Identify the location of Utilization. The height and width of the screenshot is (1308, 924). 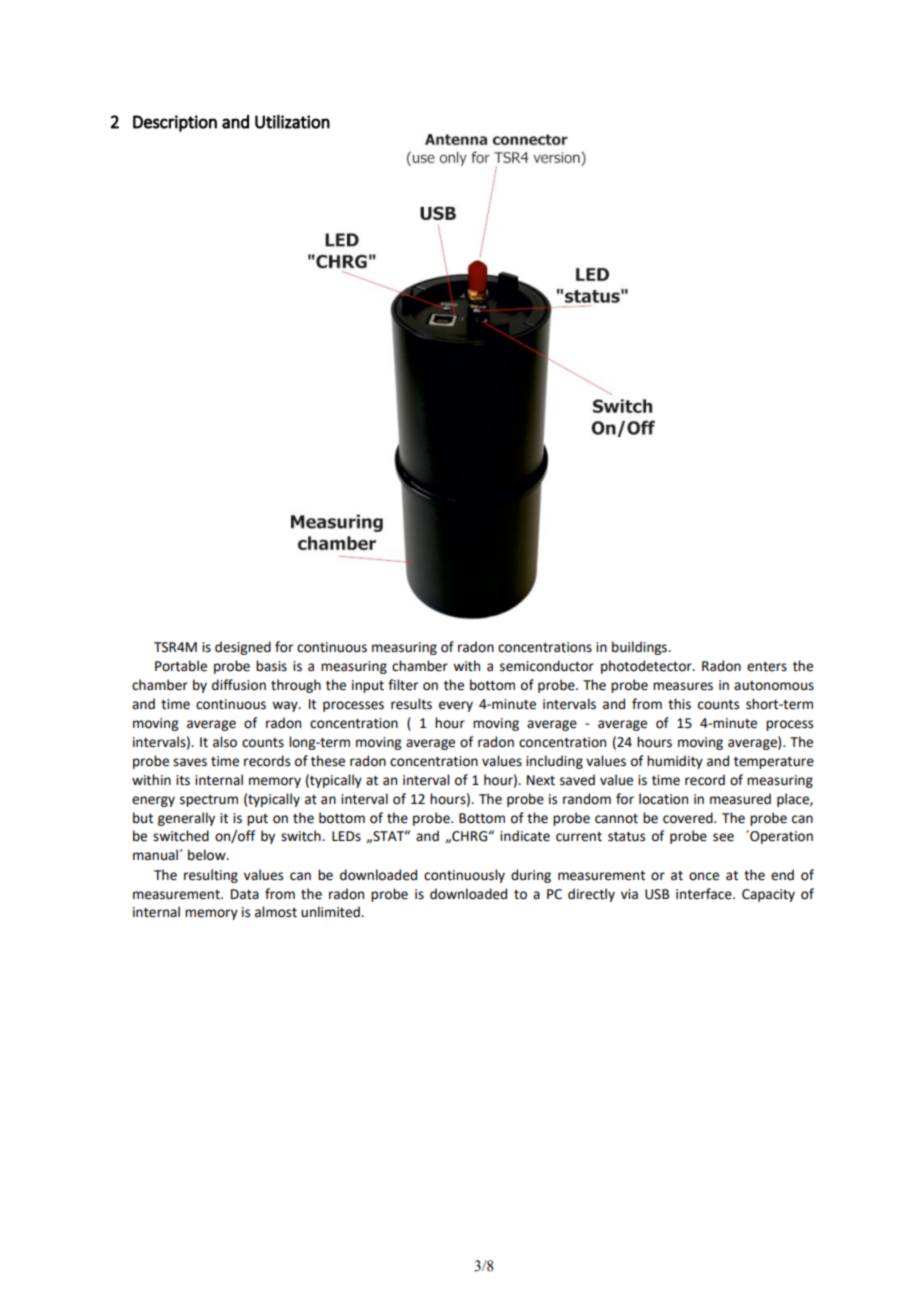
(292, 121).
